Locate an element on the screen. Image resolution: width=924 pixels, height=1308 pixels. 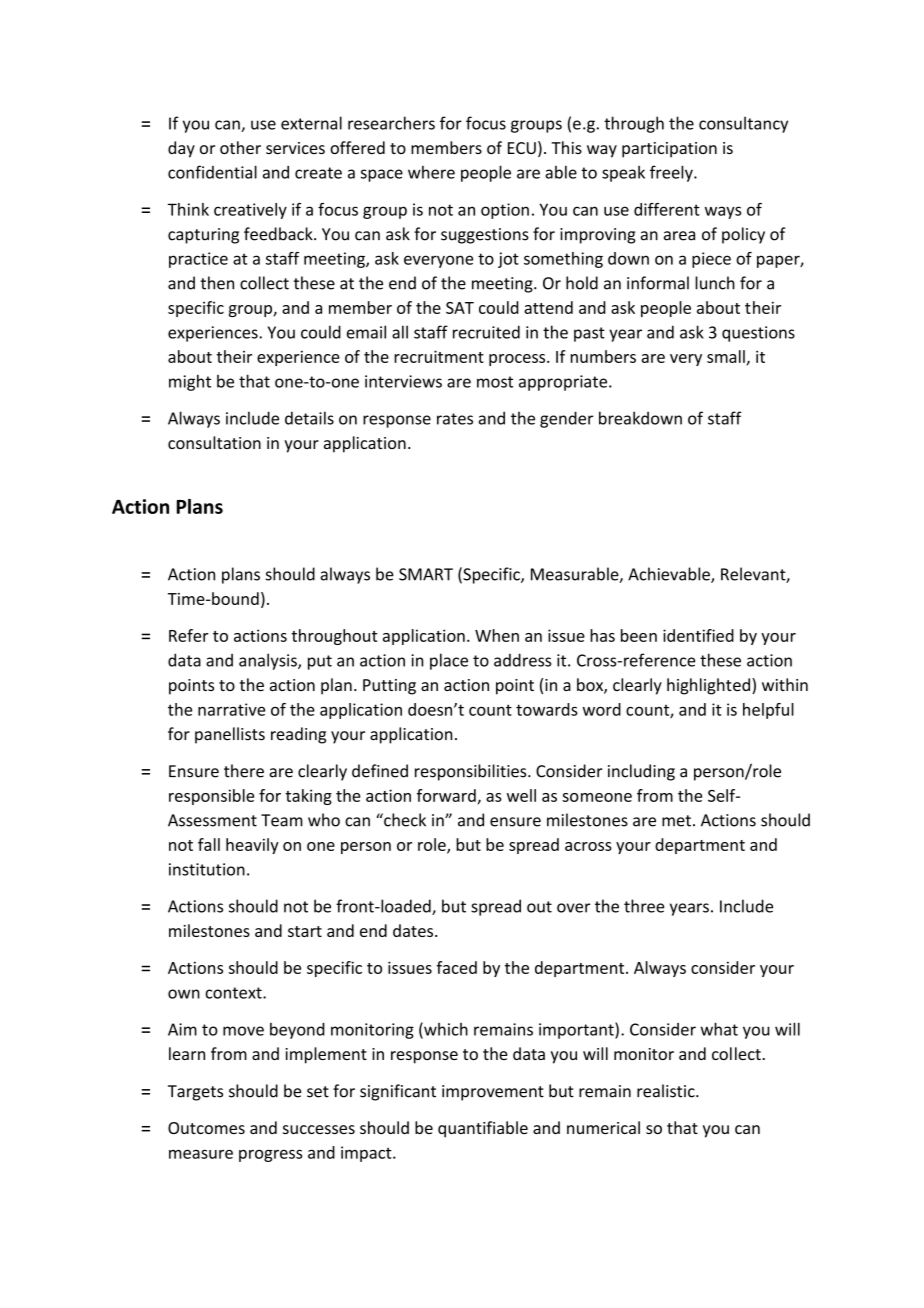
ECU is located at coordinates (522, 148).
